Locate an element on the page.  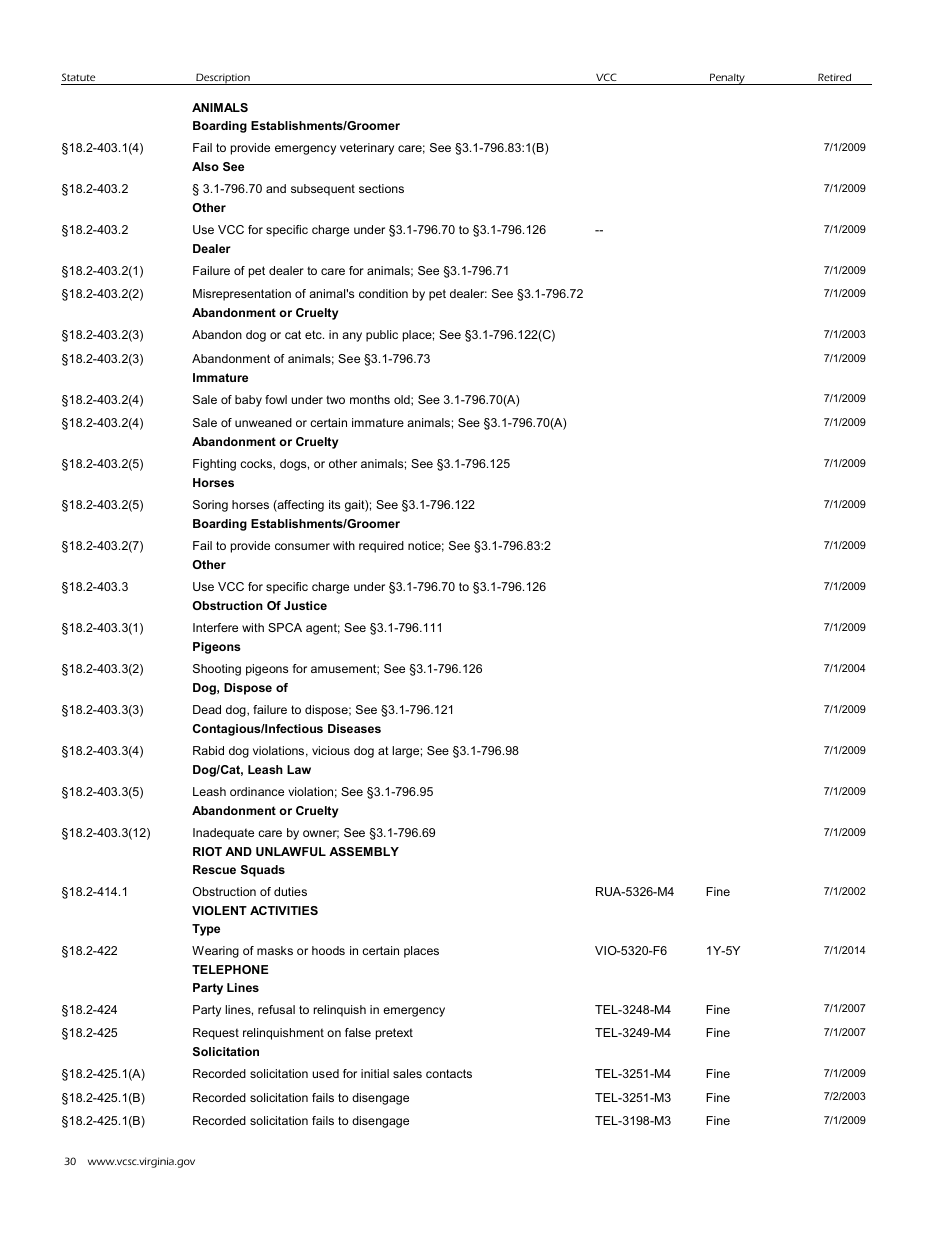
Description is located at coordinates (223, 79).
